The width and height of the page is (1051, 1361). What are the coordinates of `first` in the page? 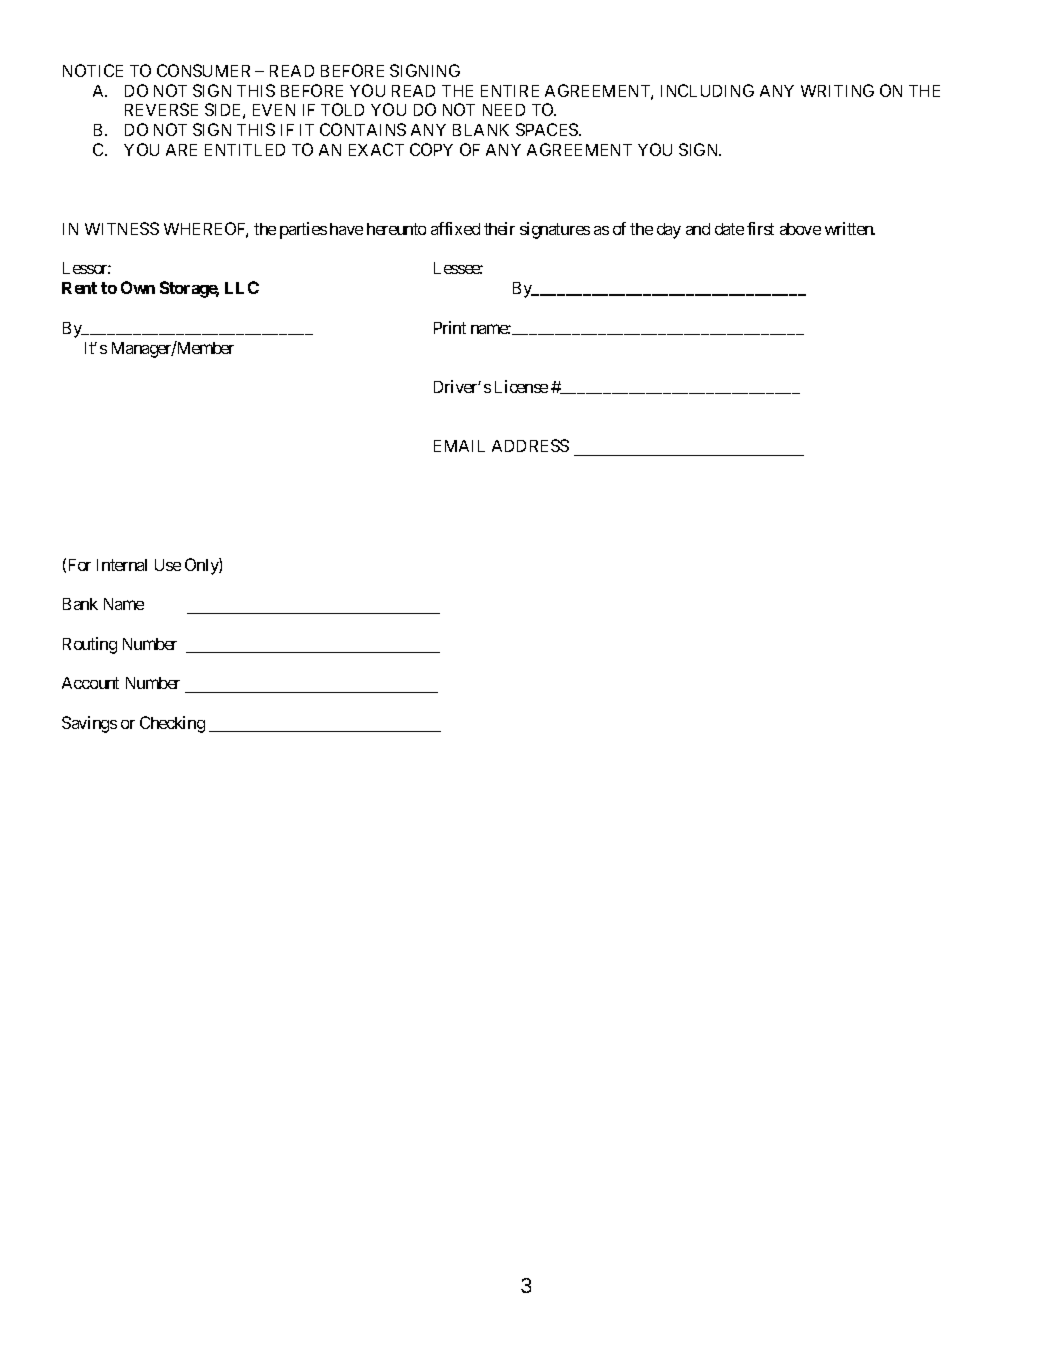 It's located at (760, 228).
